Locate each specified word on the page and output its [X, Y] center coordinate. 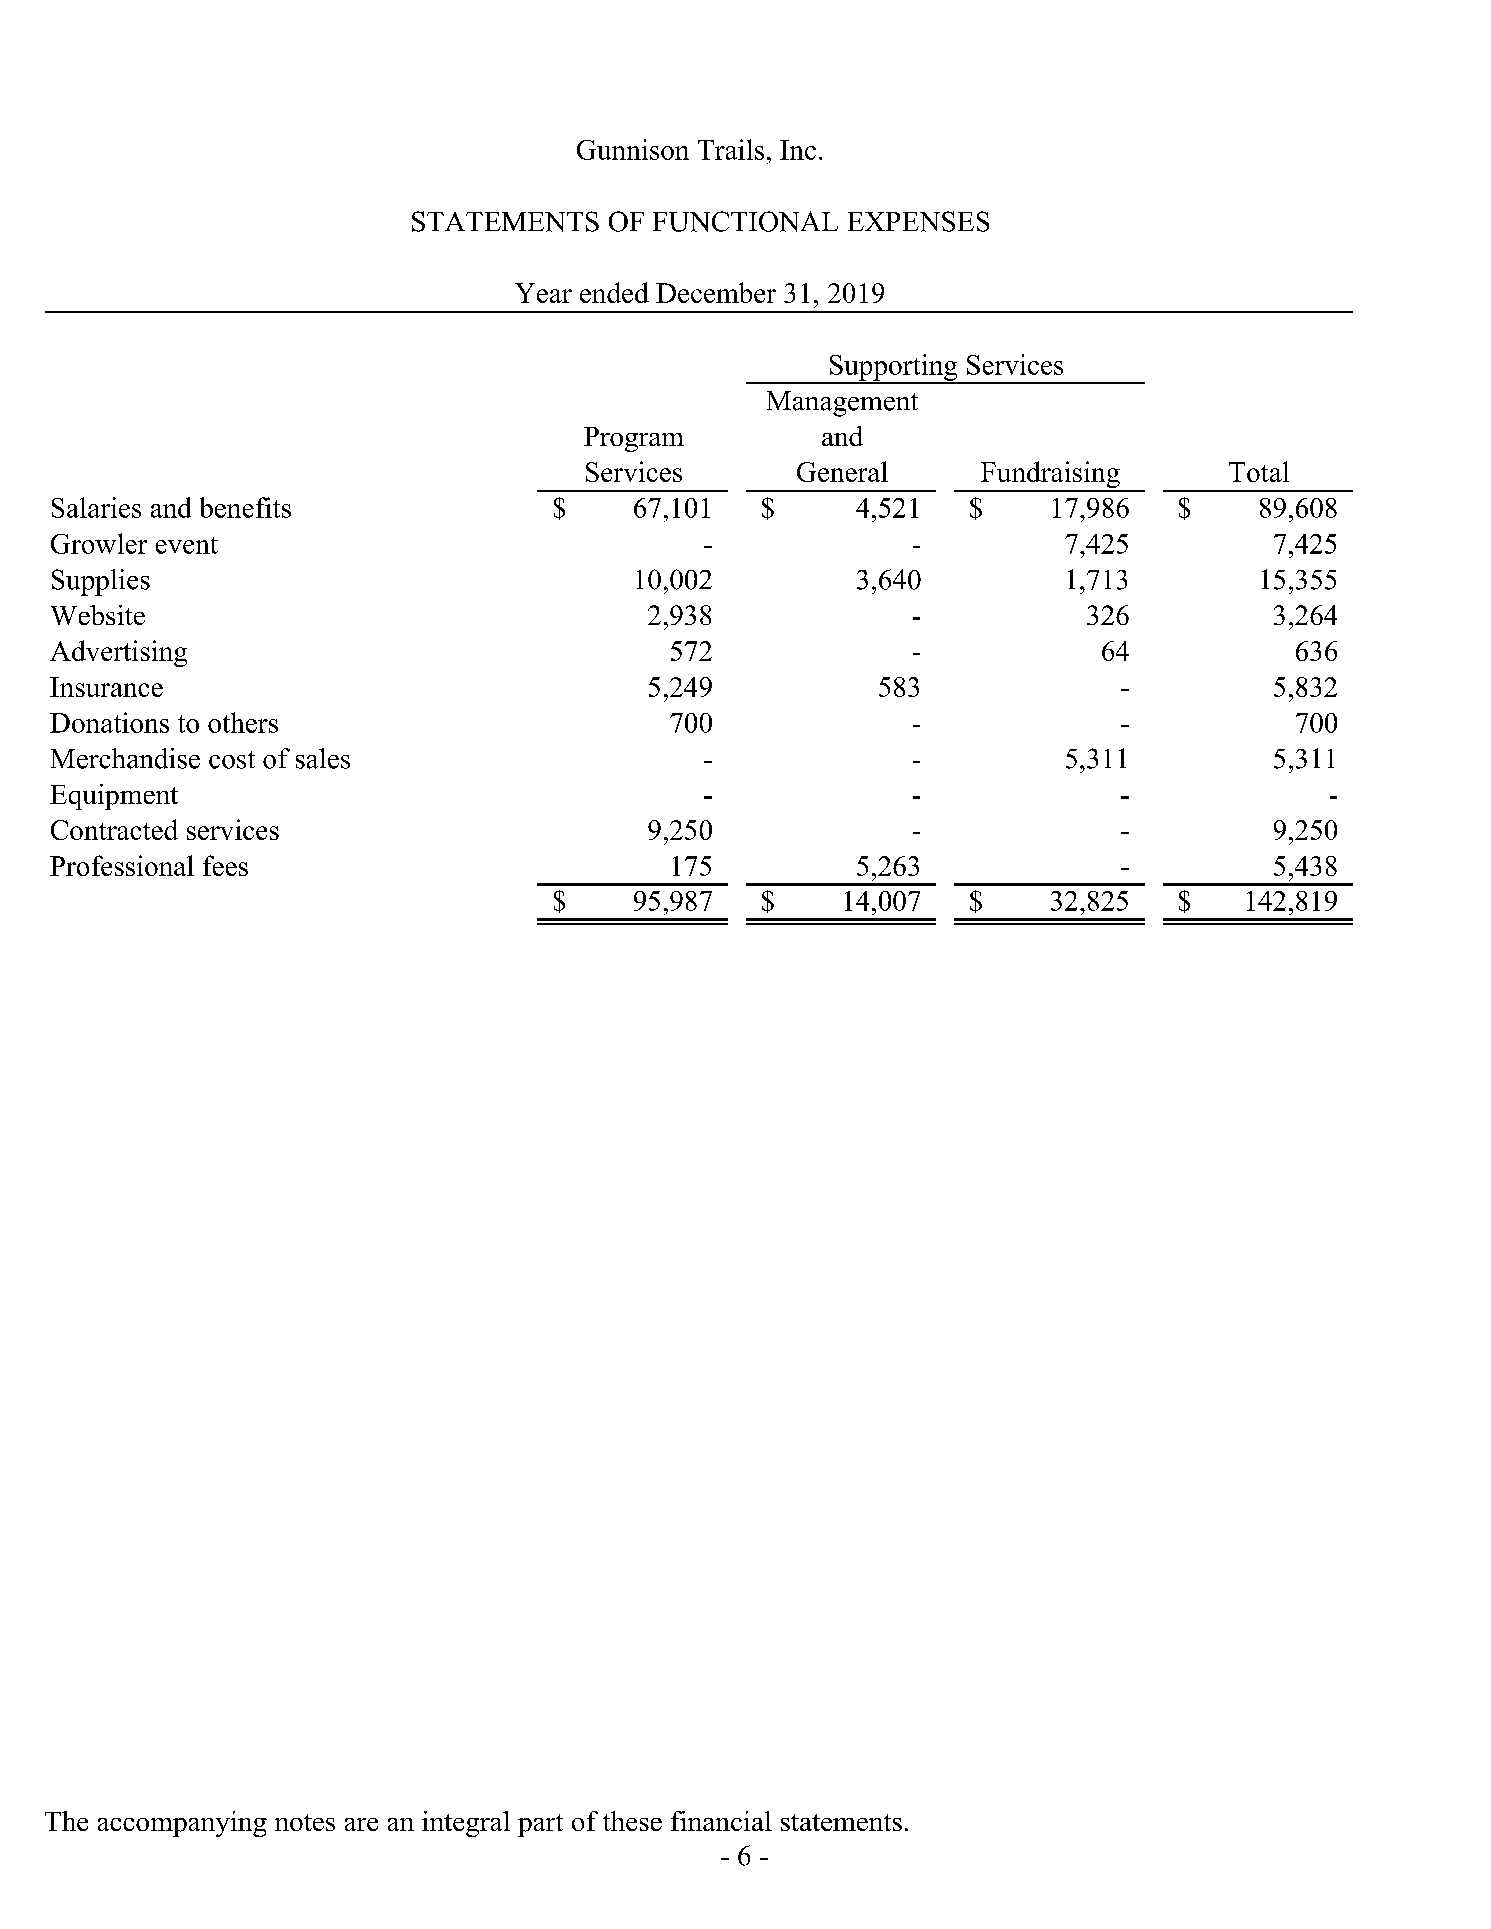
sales [323, 758]
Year [543, 293]
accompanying [182, 1824]
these [632, 1821]
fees [225, 865]
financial [721, 1821]
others [243, 722]
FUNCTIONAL [745, 221]
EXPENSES [918, 221]
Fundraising [1050, 476]
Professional [122, 865]
